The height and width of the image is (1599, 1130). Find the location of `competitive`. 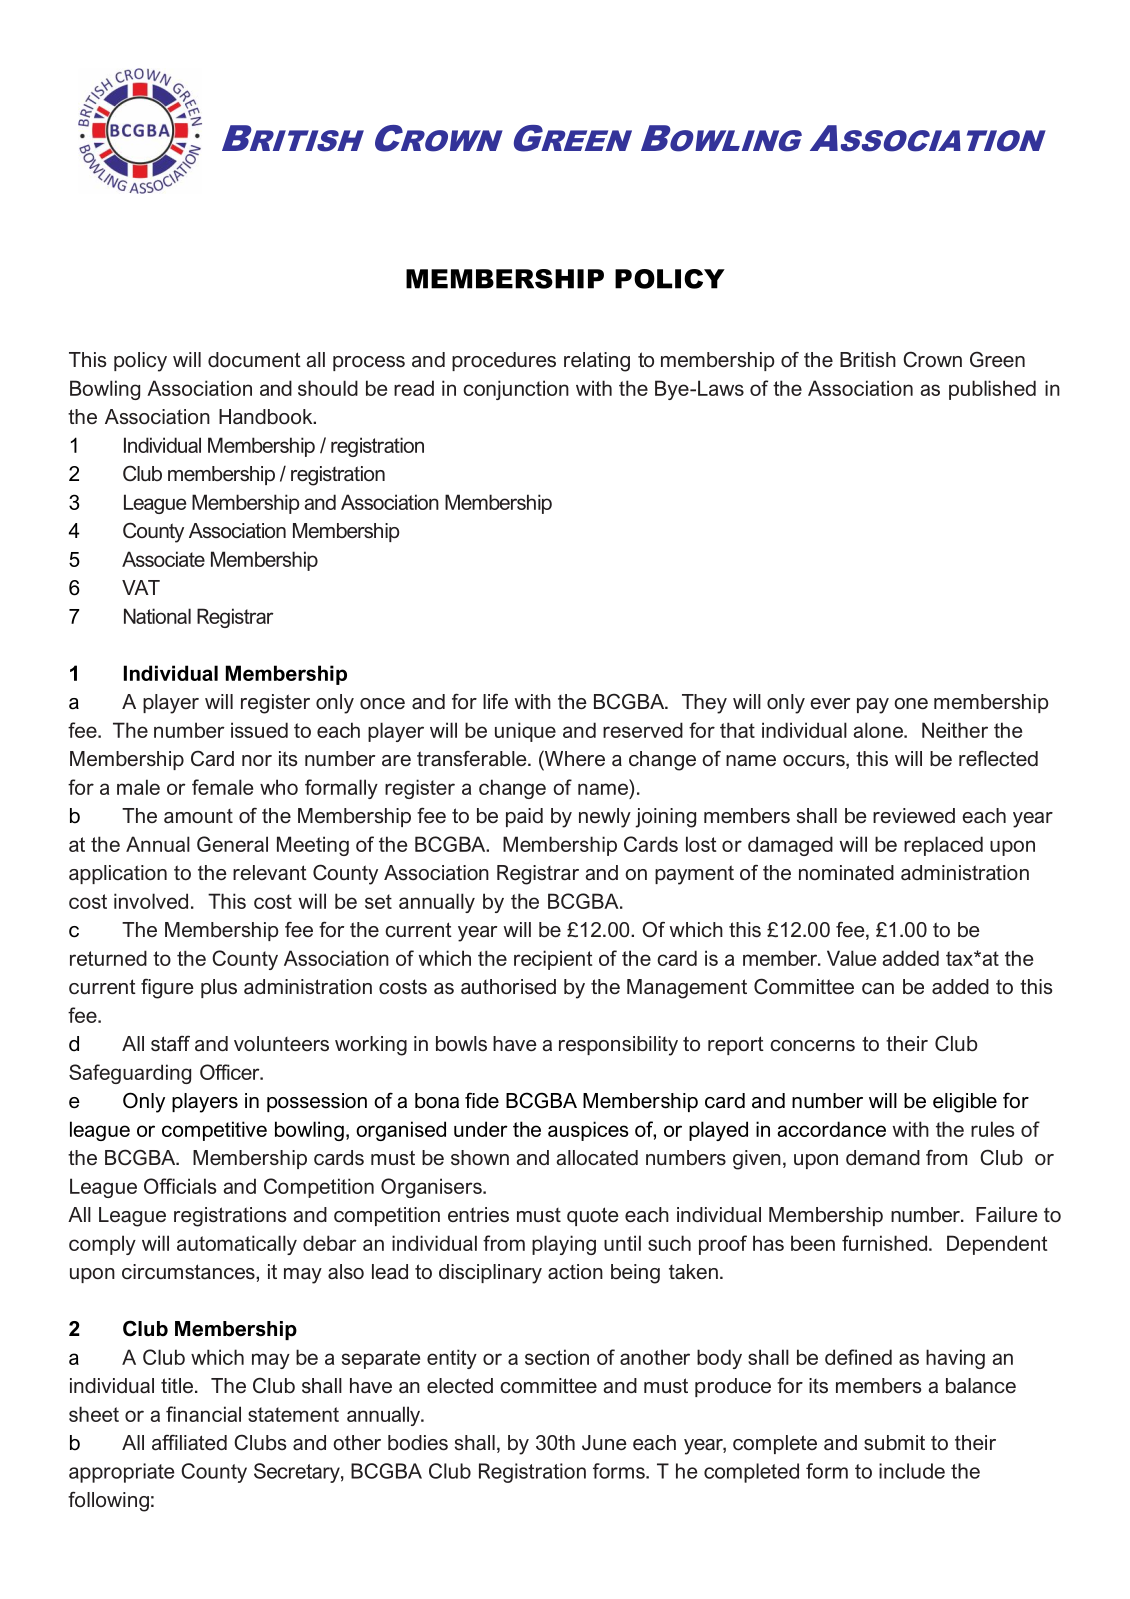

competitive is located at coordinates (214, 1131).
